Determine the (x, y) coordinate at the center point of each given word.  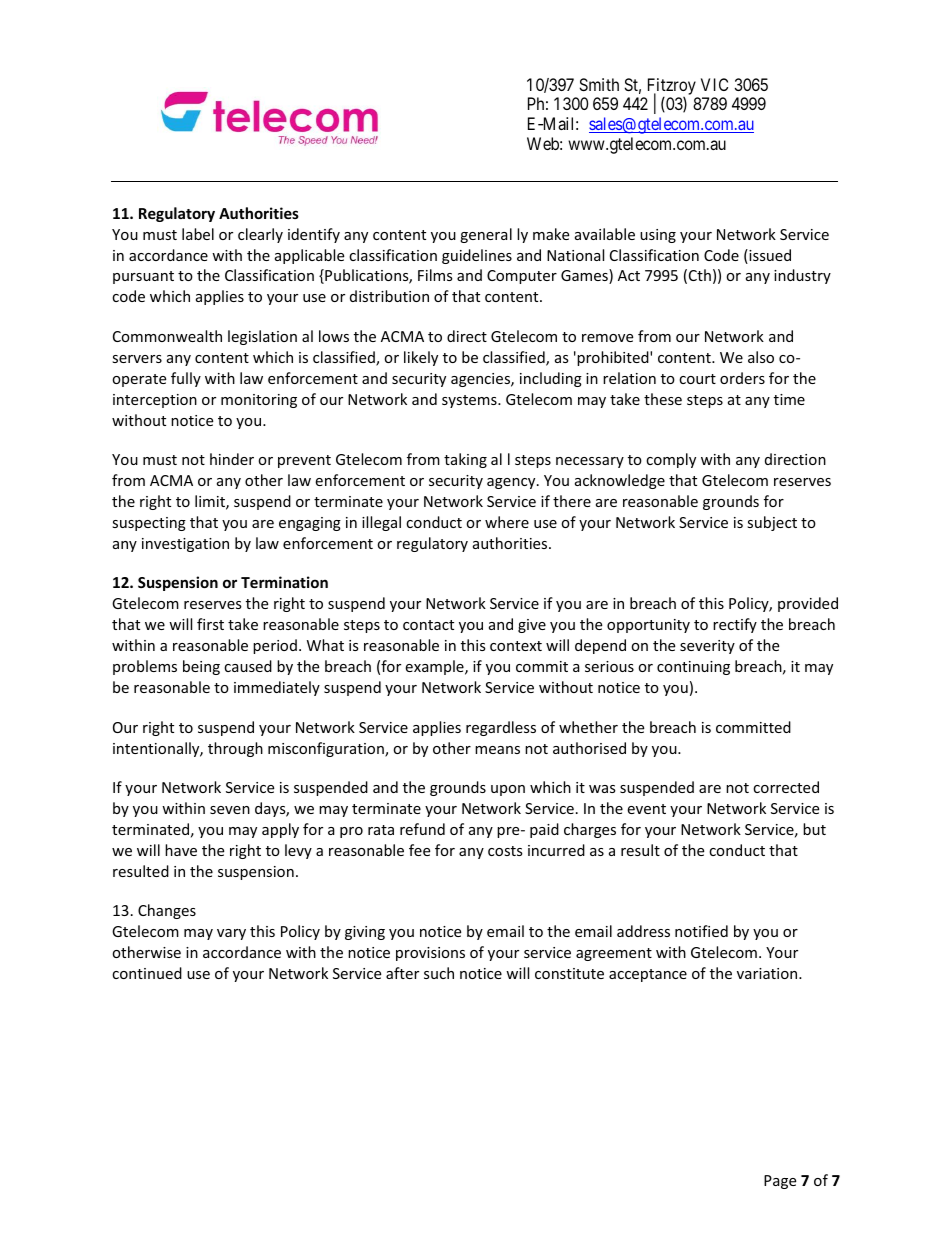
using (658, 236)
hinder (232, 459)
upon (508, 790)
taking (465, 460)
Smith (599, 84)
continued (147, 973)
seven (230, 810)
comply (671, 460)
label (198, 234)
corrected (786, 787)
